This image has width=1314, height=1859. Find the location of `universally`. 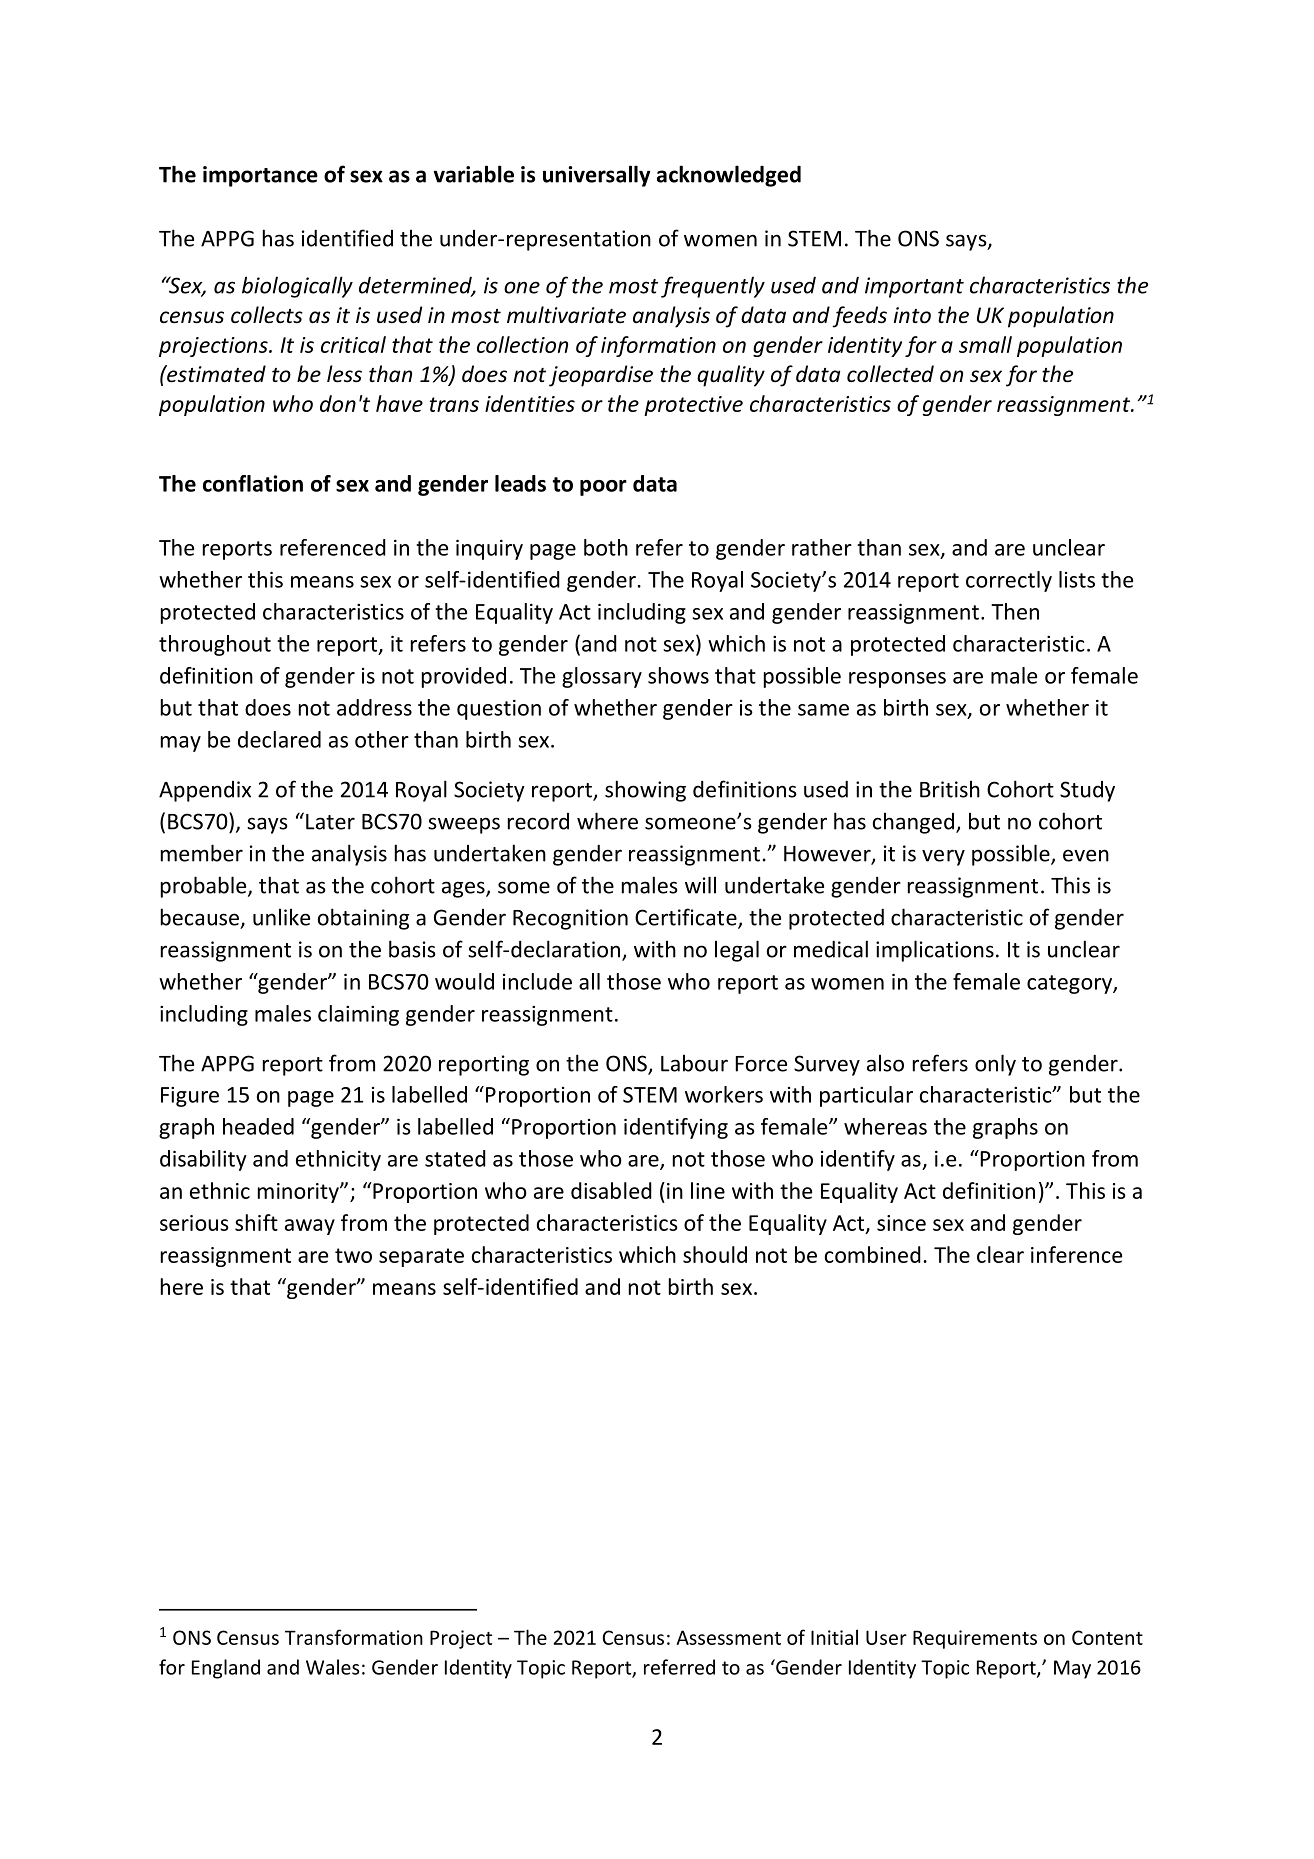

universally is located at coordinates (596, 176).
